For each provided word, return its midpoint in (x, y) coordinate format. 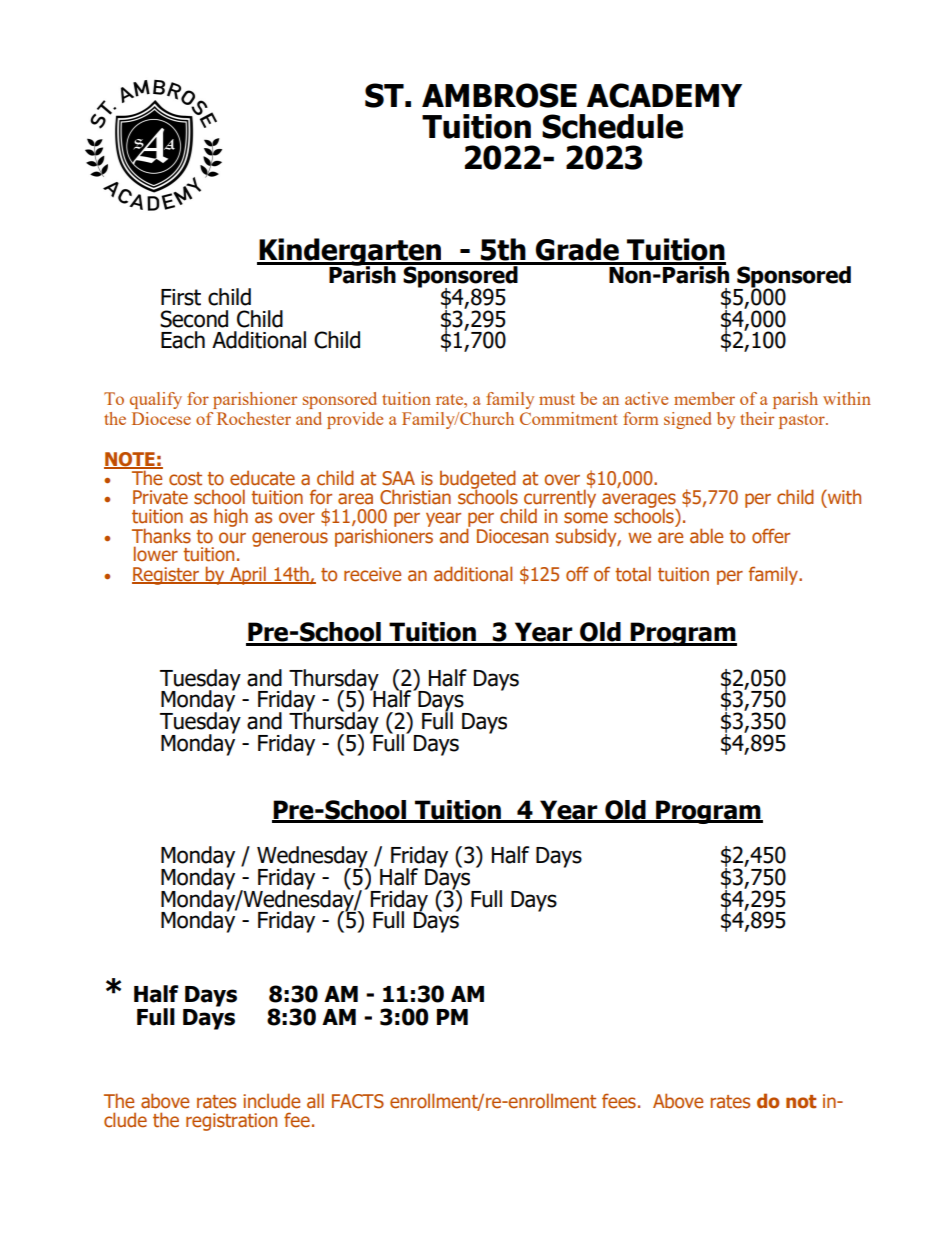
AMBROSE (499, 95)
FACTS (358, 1101)
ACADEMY (664, 95)
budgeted (478, 480)
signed (687, 420)
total (633, 574)
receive (372, 574)
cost (185, 479)
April (248, 575)
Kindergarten (350, 253)
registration (231, 1122)
